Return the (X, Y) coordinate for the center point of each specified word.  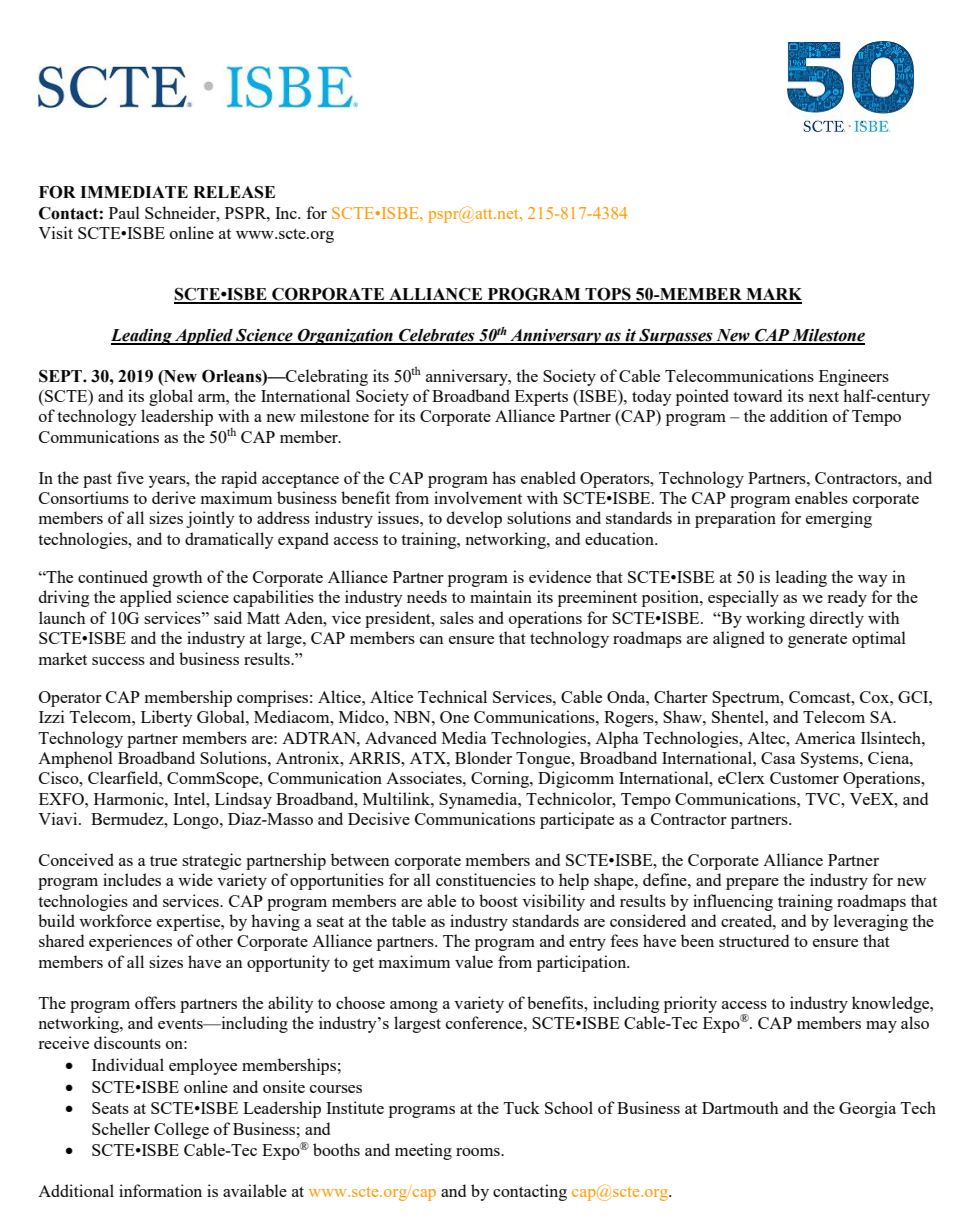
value (474, 961)
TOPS (608, 295)
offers (155, 1002)
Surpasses (676, 337)
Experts (541, 398)
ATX (429, 758)
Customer (804, 778)
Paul (124, 212)
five (130, 477)
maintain (501, 596)
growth (177, 578)
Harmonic (130, 798)
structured (754, 940)
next (824, 397)
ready (847, 598)
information (160, 1190)
